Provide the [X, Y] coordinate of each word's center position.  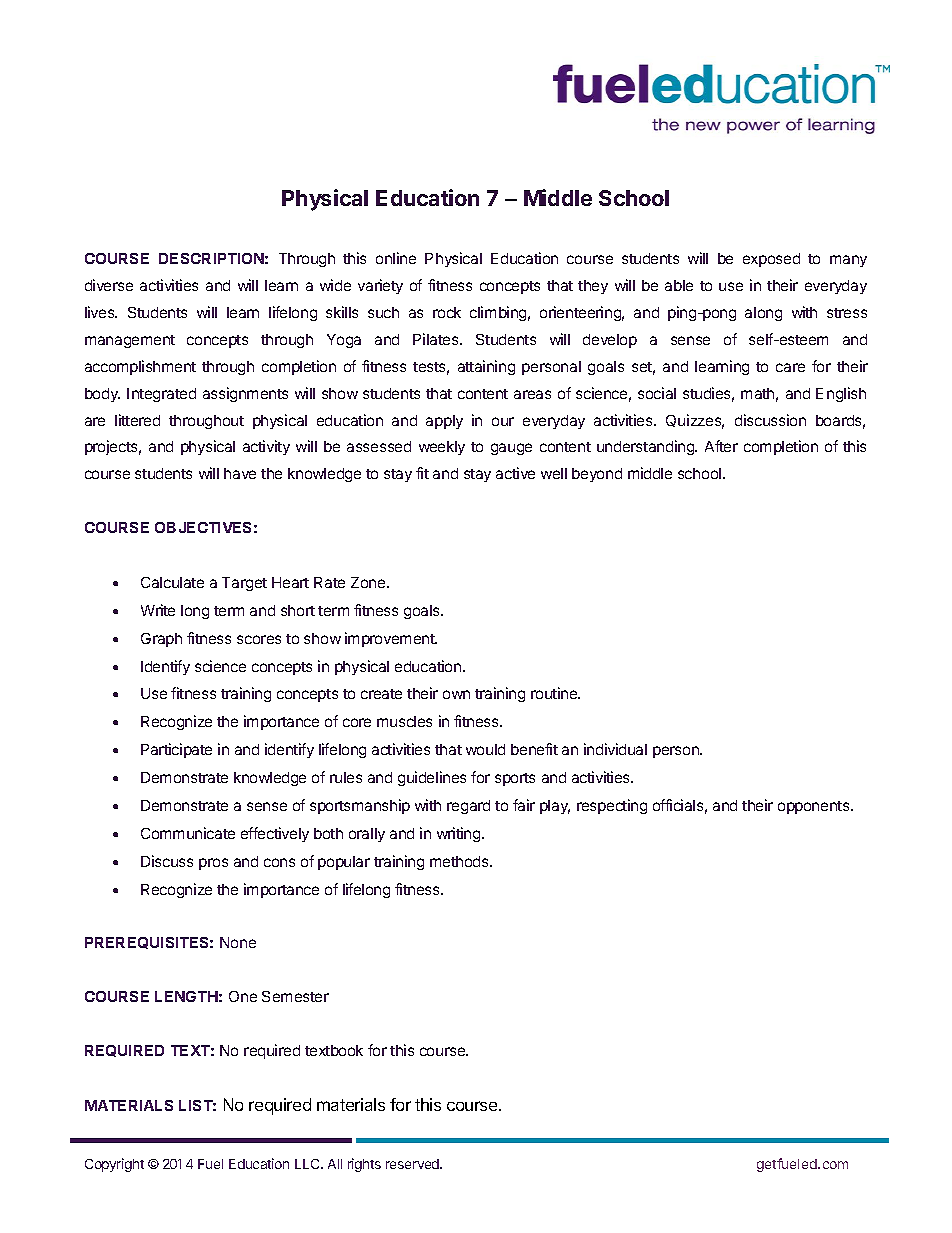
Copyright [114, 1165]
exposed [771, 260]
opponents [815, 807]
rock [447, 312]
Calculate [172, 582]
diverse [109, 285]
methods [460, 861]
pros [213, 864]
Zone [369, 582]
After [721, 446]
